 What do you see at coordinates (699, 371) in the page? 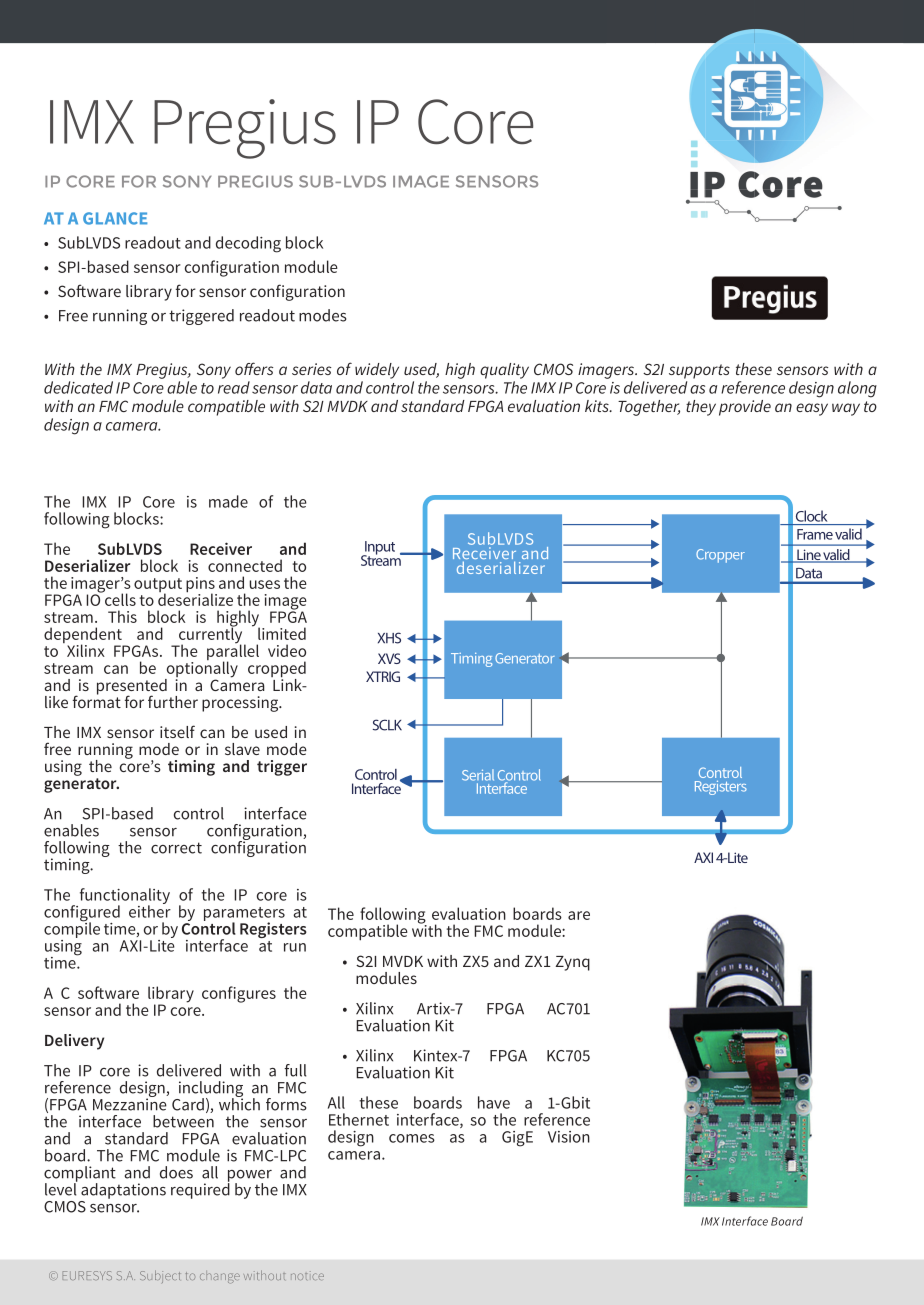
I see `supports` at bounding box center [699, 371].
